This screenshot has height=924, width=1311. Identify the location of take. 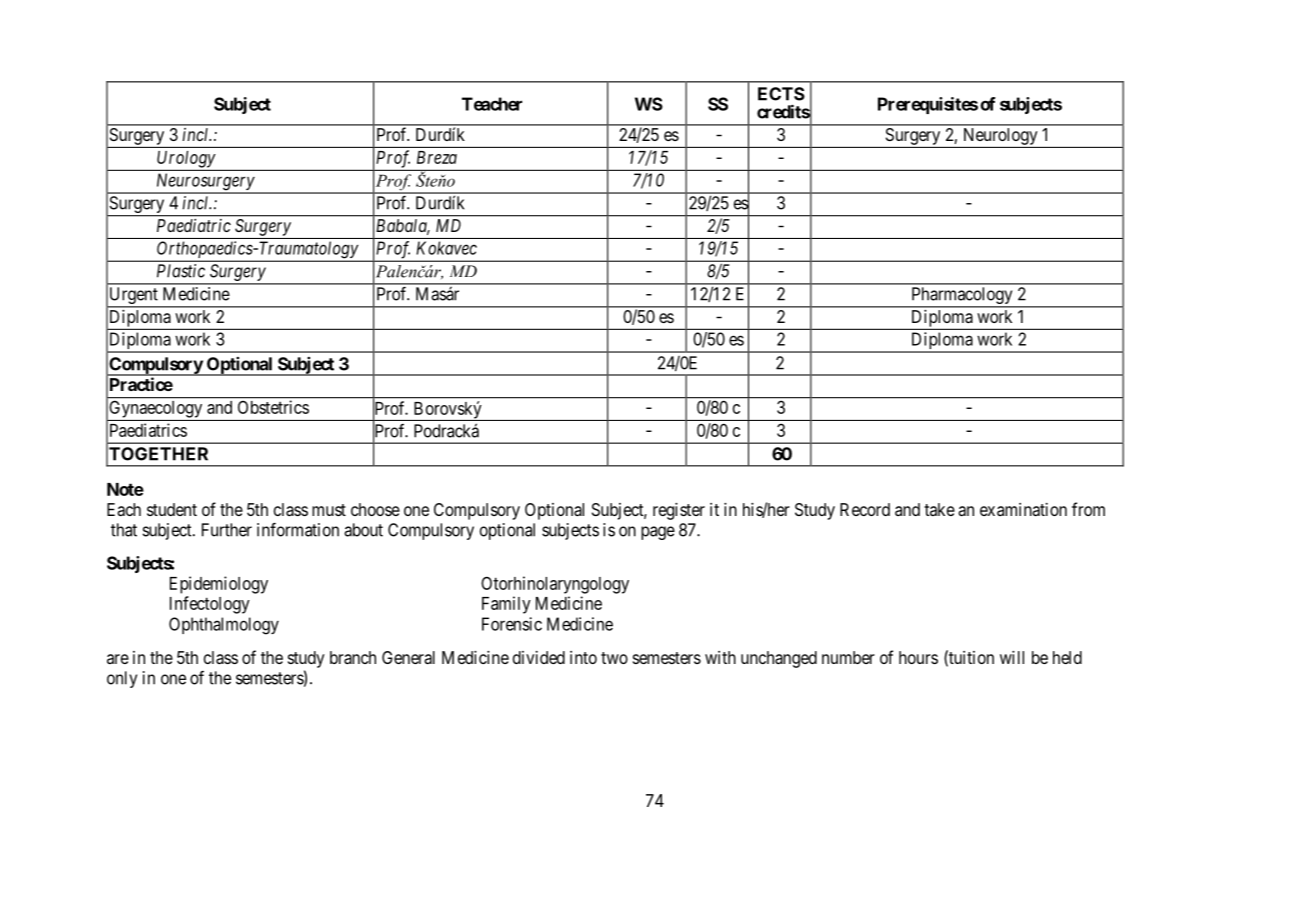
(939, 509).
